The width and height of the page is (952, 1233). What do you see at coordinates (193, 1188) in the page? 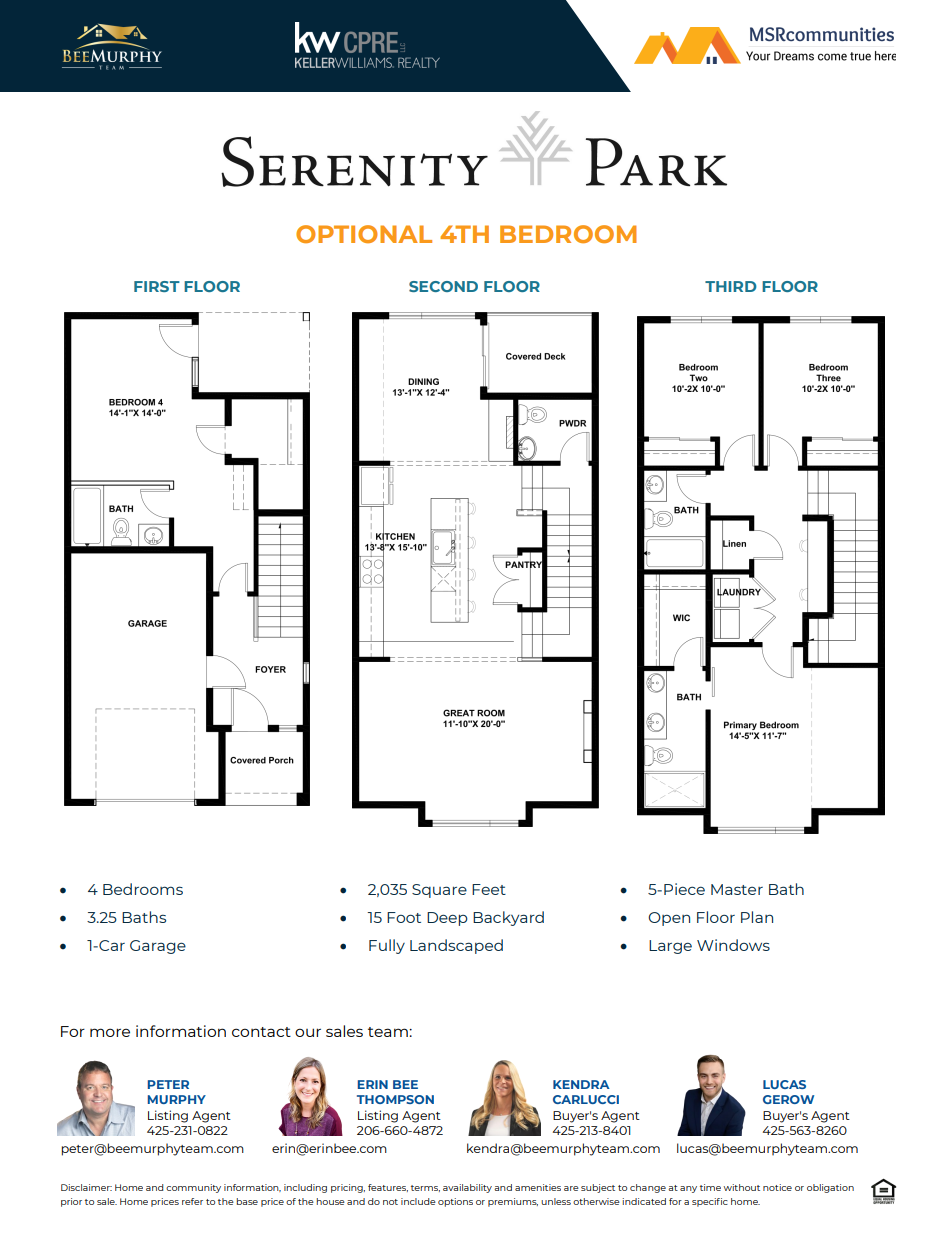
I see `community` at bounding box center [193, 1188].
